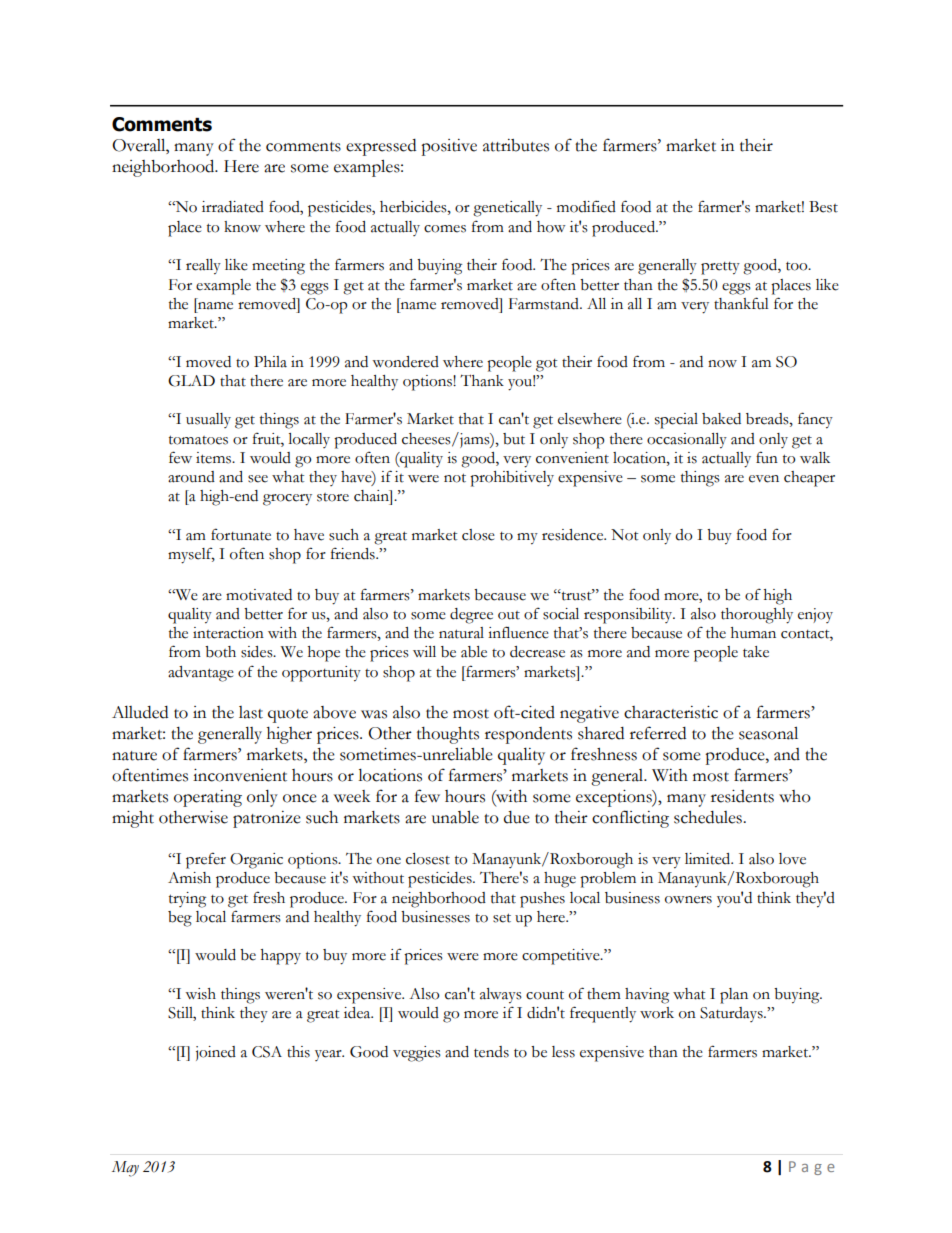 This screenshot has height=1233, width=952. I want to click on both, so click(220, 652).
